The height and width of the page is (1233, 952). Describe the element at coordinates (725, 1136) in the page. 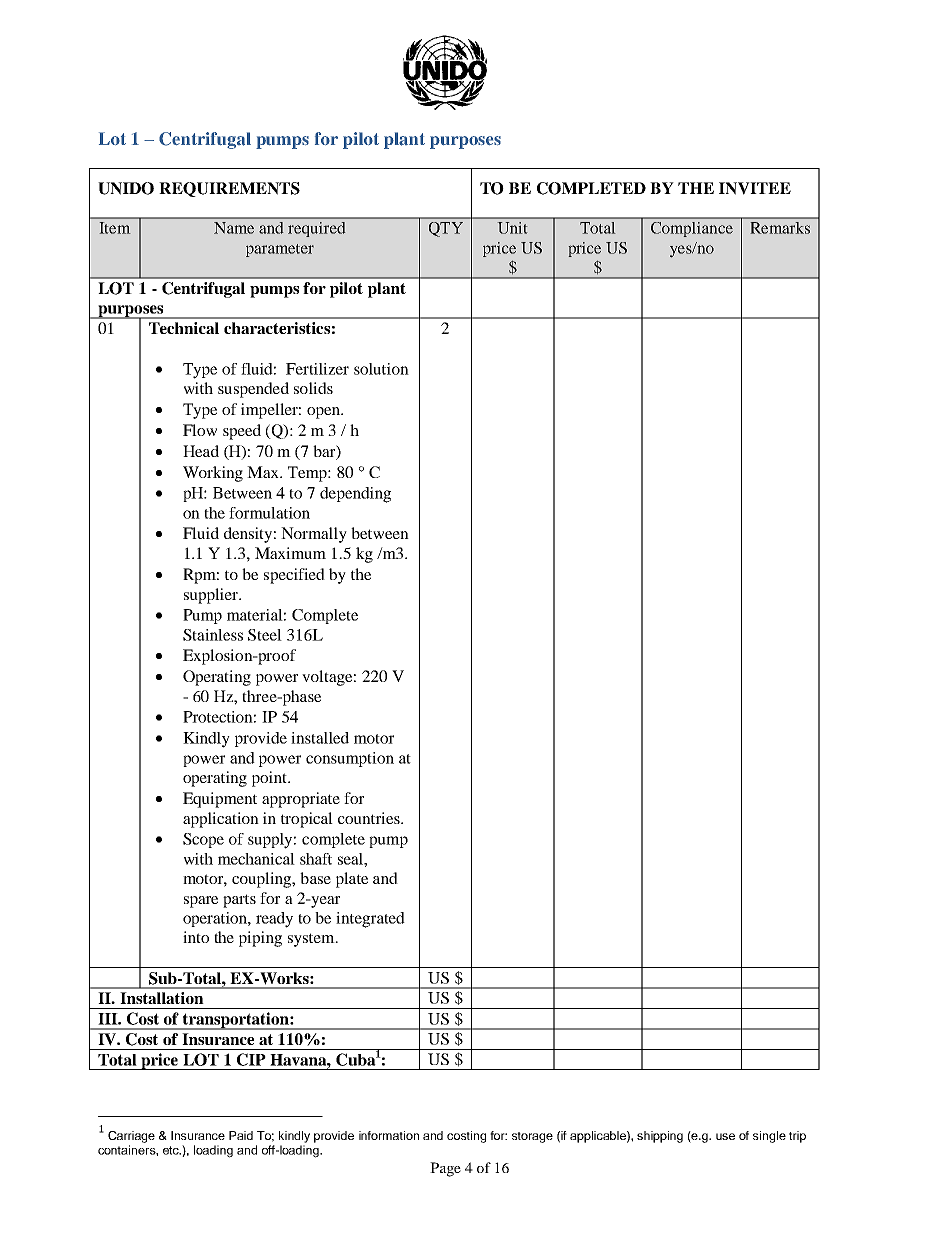

I see `use` at that location.
